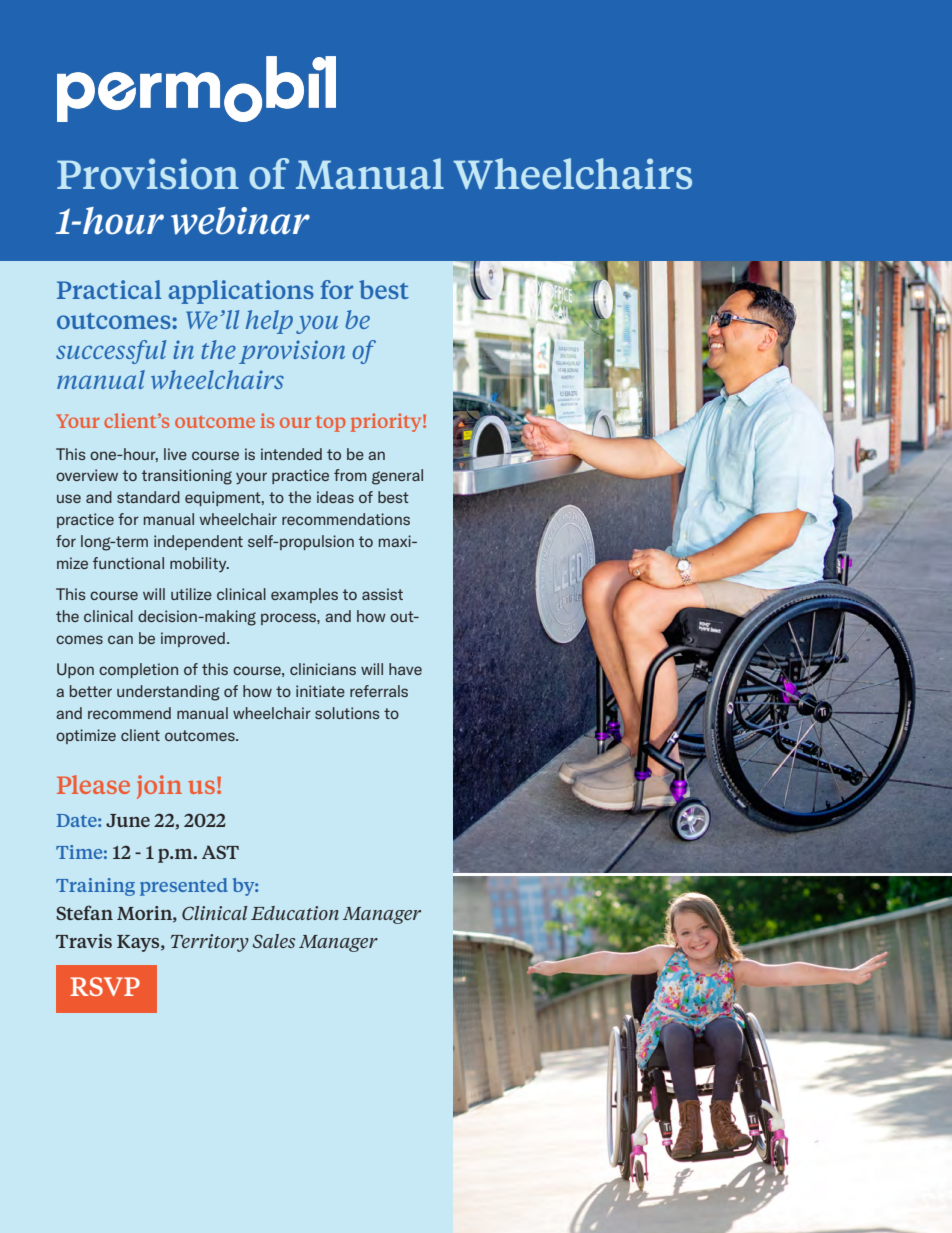  Describe the element at coordinates (191, 594) in the image. I see `utilize` at that location.
